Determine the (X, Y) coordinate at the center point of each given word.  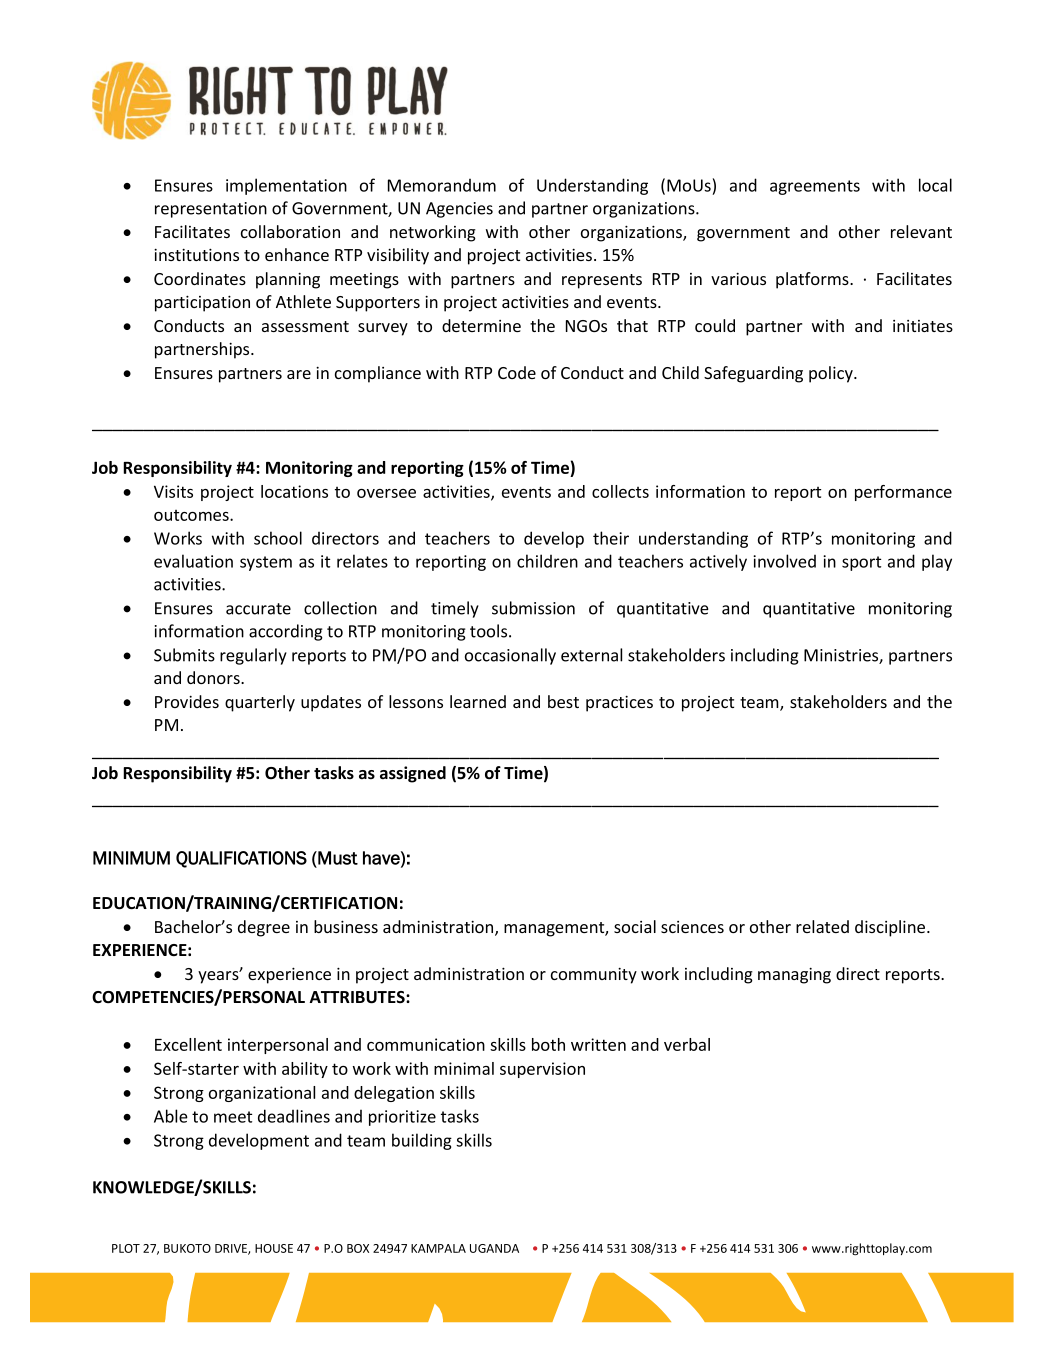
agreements (815, 187)
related (822, 926)
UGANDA (494, 1248)
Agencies (459, 210)
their (611, 538)
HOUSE (274, 1248)
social (635, 926)
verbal (687, 1044)
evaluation (193, 561)
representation (211, 210)
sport (861, 563)
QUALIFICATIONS (241, 859)
